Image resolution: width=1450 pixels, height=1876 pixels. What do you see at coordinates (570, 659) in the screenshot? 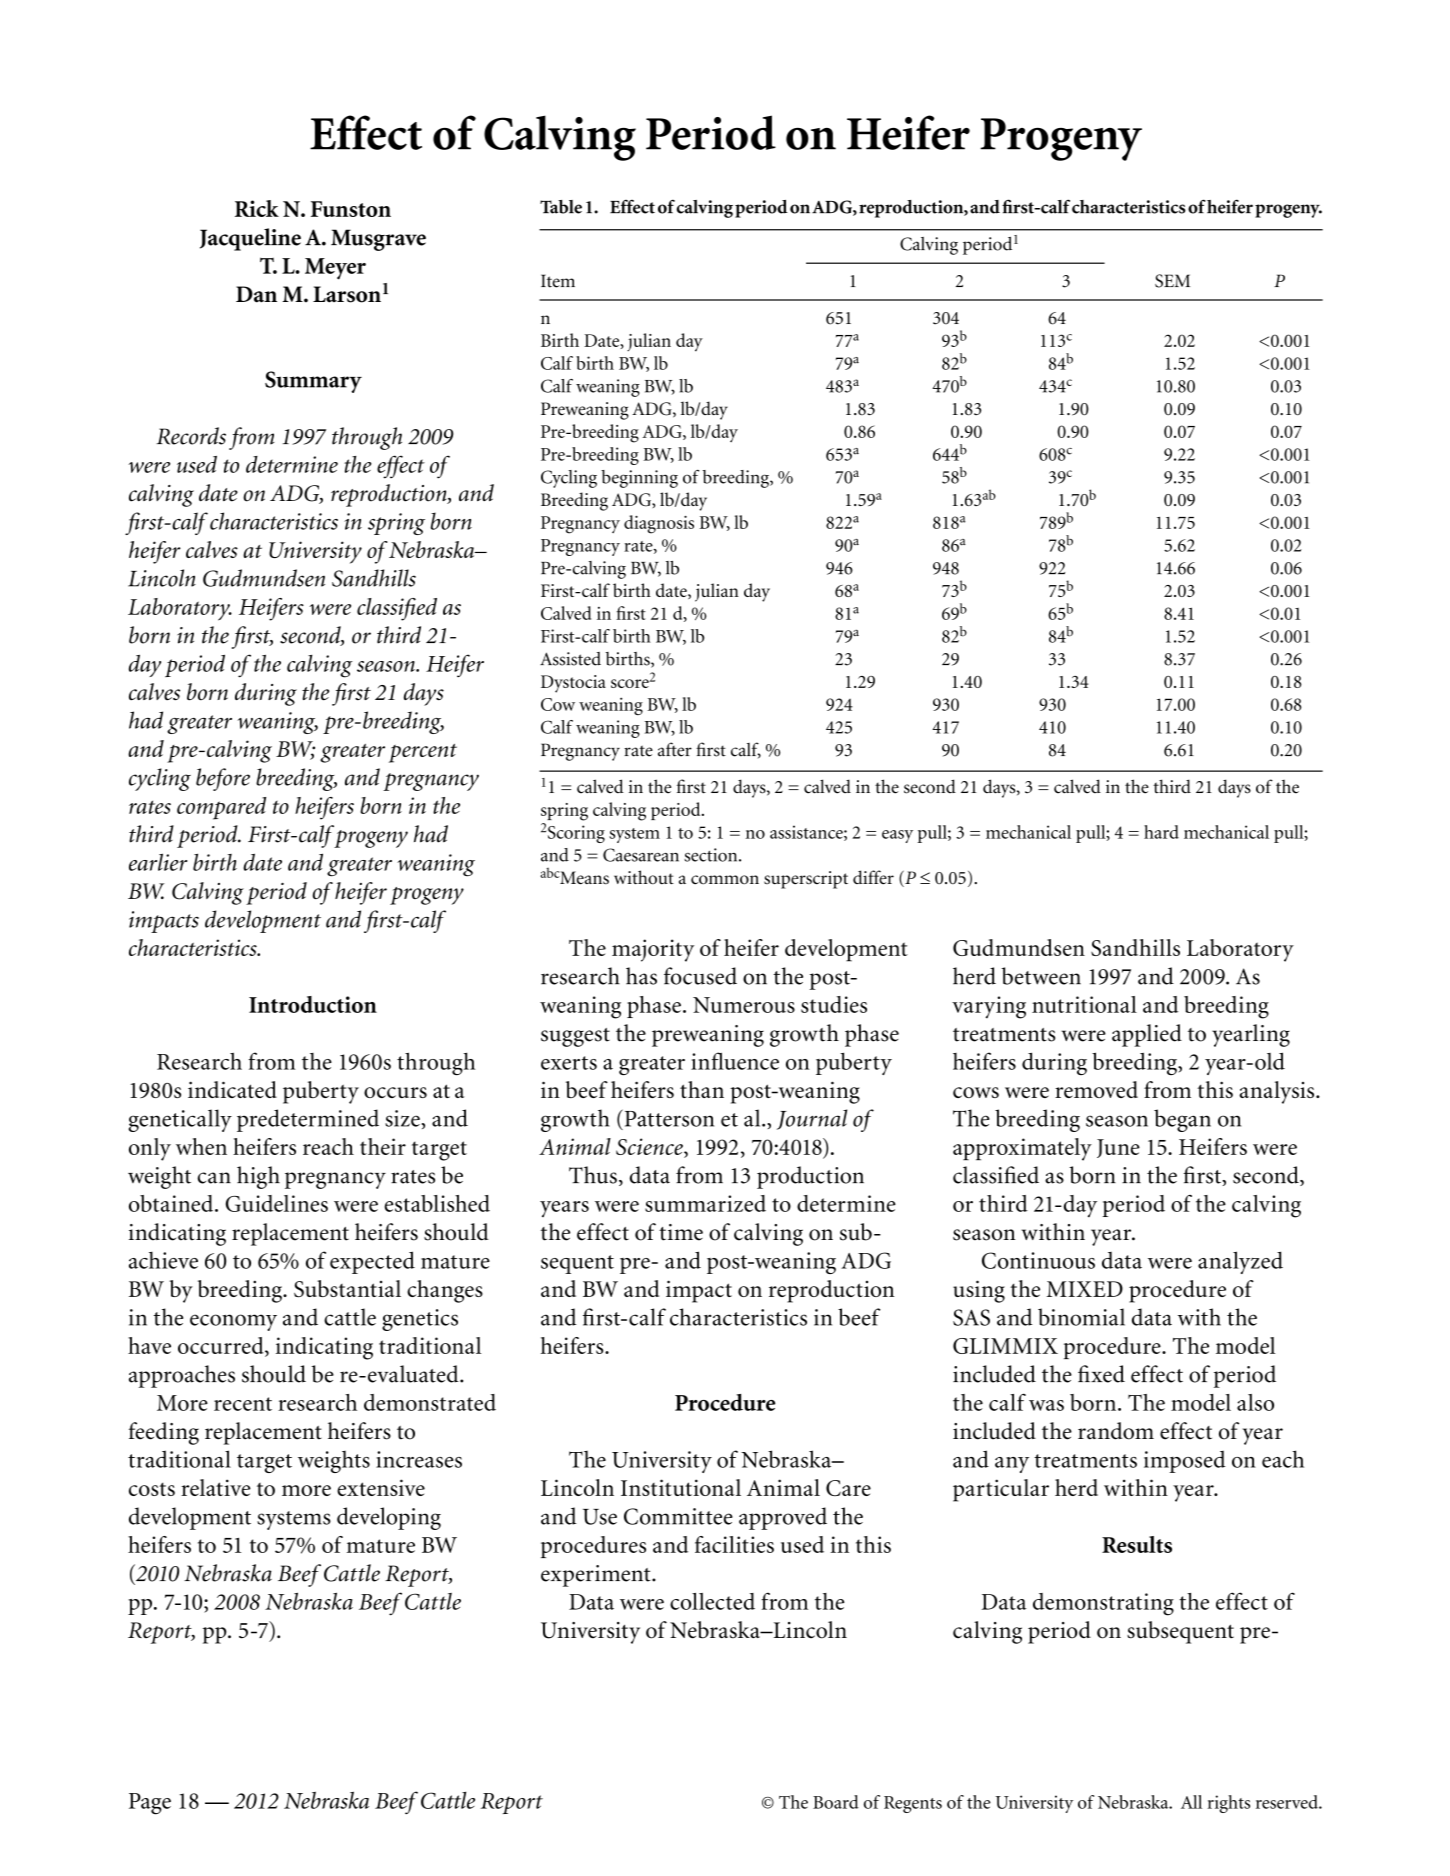
I see `Assisted` at bounding box center [570, 659].
